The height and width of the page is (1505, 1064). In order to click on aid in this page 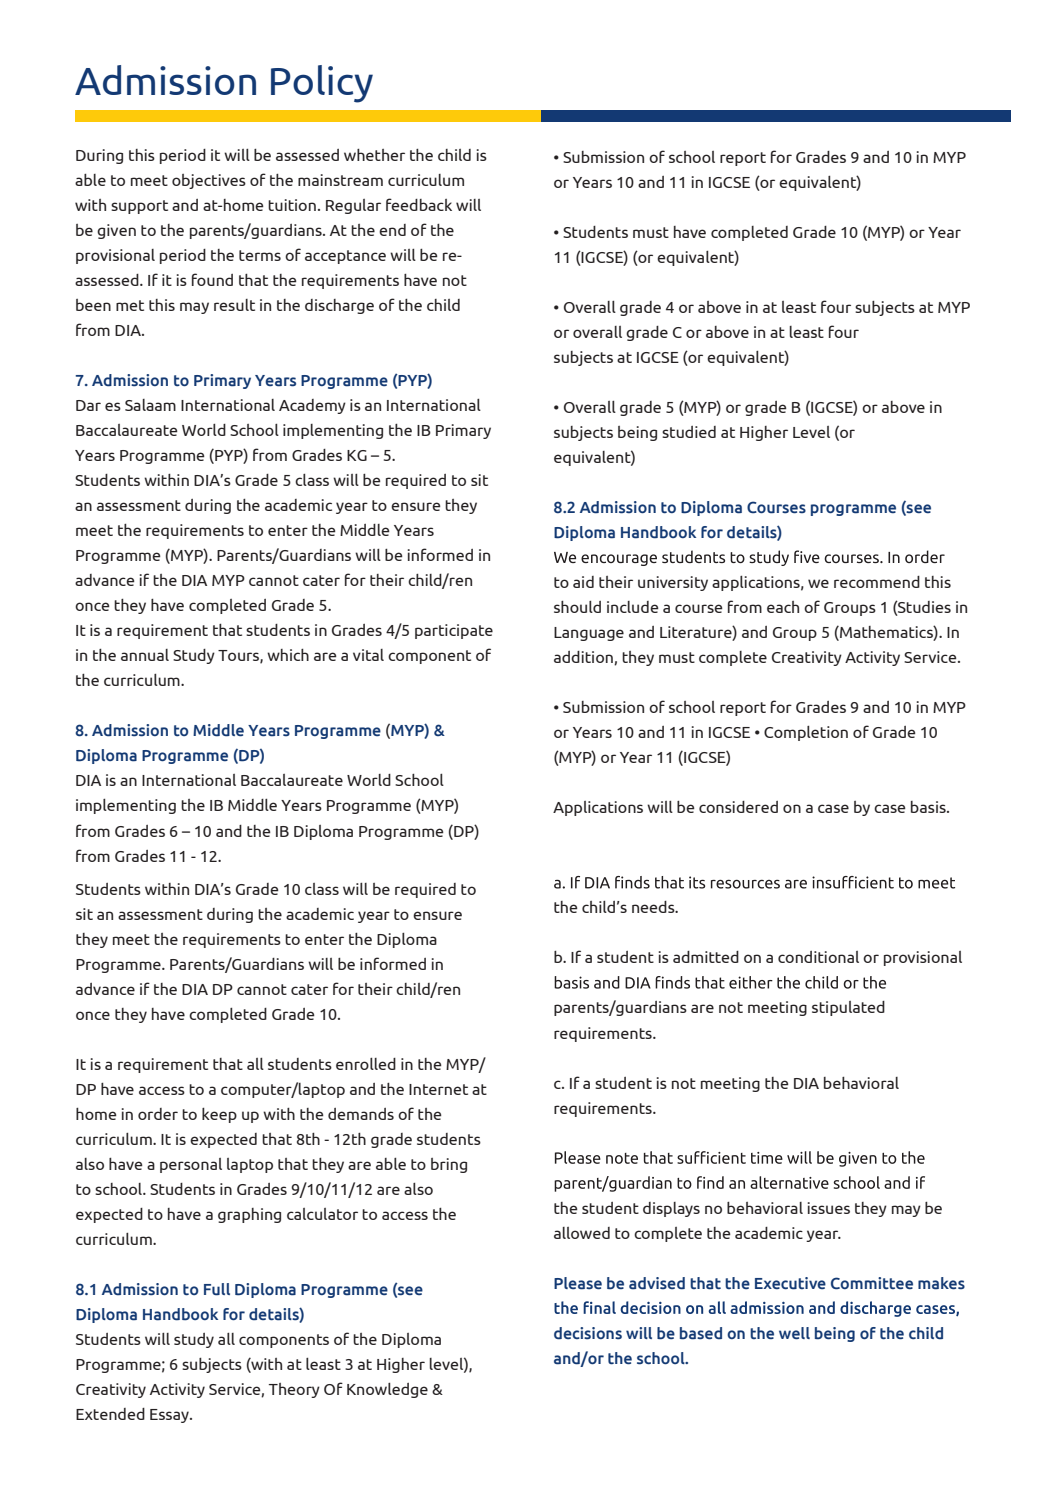, I will do `click(583, 582)`.
